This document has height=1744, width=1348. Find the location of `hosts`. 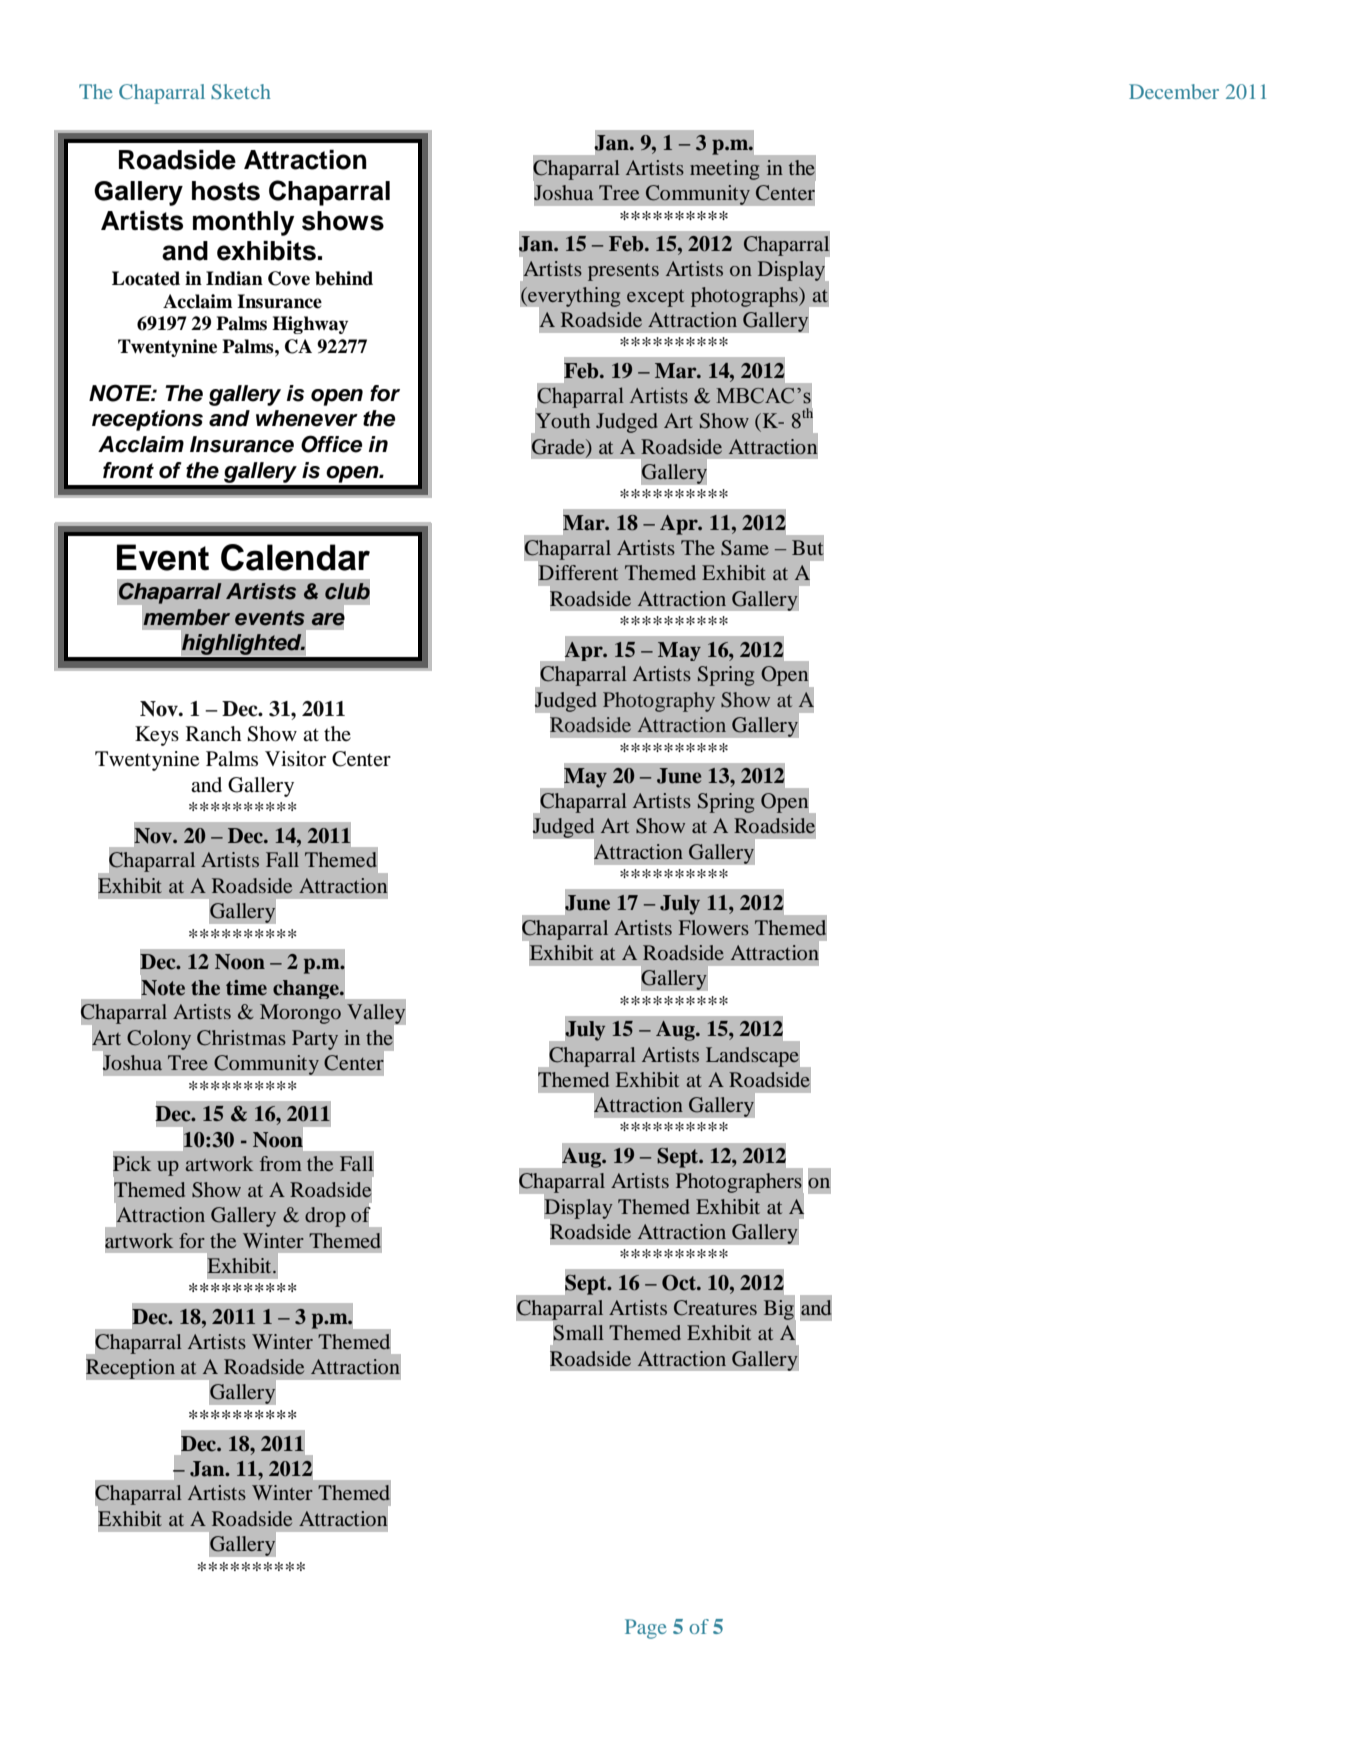

hosts is located at coordinates (226, 191).
